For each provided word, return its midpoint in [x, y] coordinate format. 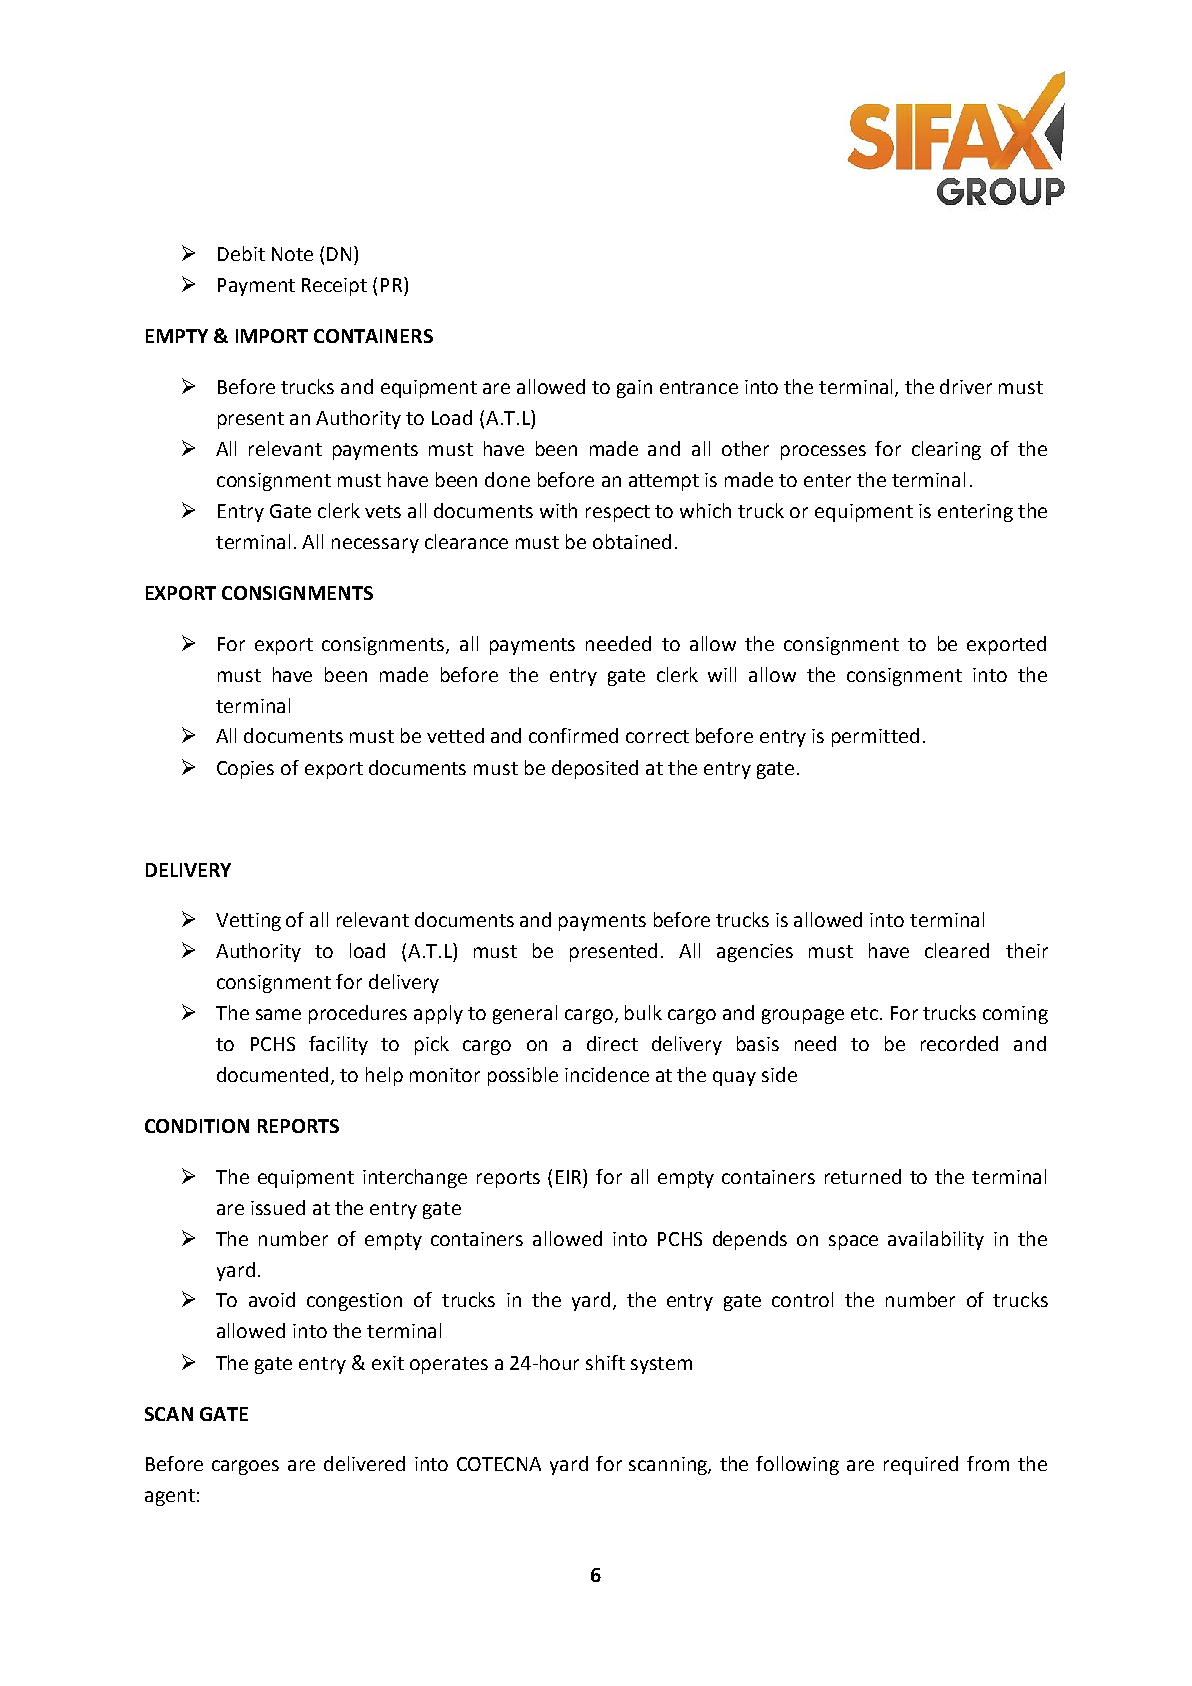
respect [618, 513]
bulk [643, 1012]
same [278, 1014]
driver [966, 386]
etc [864, 1013]
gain [634, 389]
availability [936, 1240]
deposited [595, 769]
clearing [946, 450]
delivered [364, 1463]
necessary [375, 545]
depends [750, 1240]
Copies [245, 770]
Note [292, 254]
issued [278, 1207]
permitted [875, 737]
